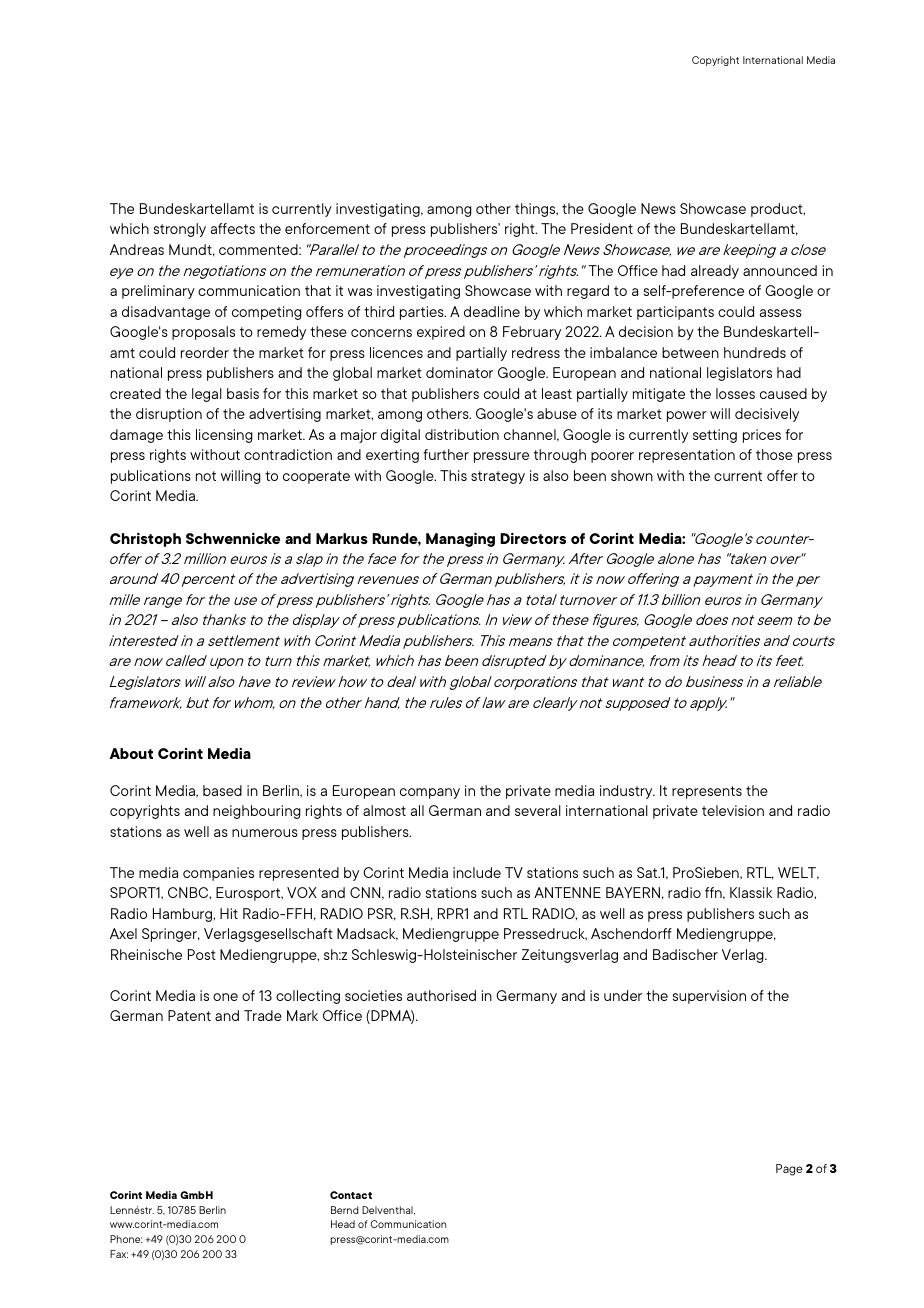 Image resolution: width=924 pixels, height=1308 pixels. Describe the element at coordinates (460, 539) in the screenshot. I see `Managing` at that location.
